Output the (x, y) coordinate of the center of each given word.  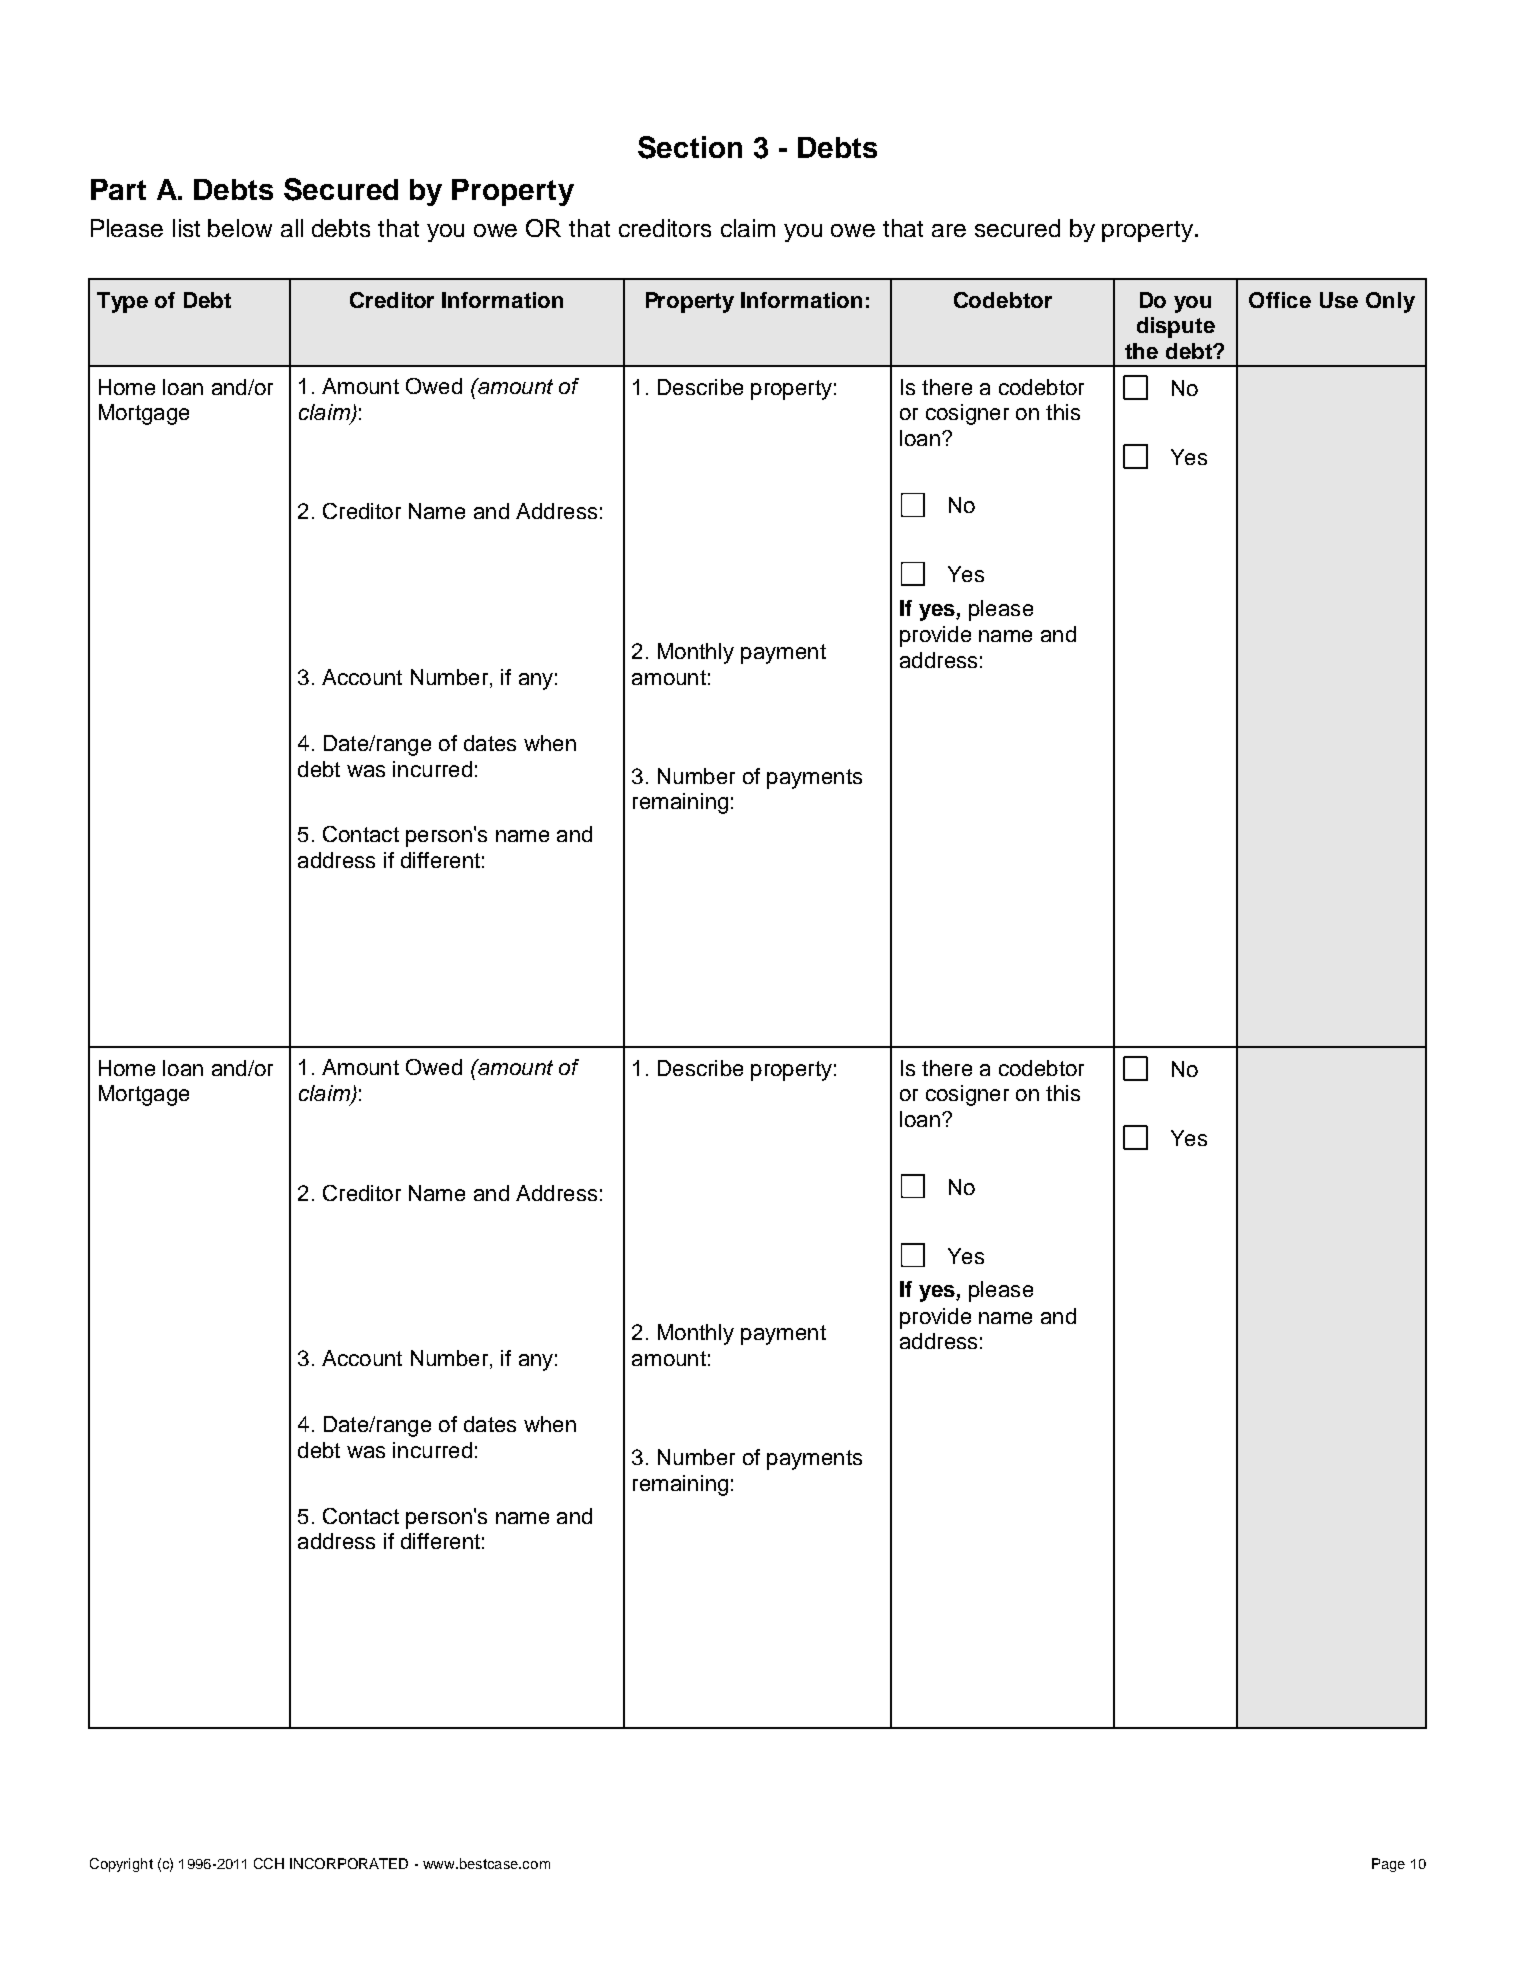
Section (690, 147)
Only (1390, 302)
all (292, 228)
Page (1388, 1865)
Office (1280, 300)
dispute (1176, 327)
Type (122, 302)
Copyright (121, 1865)
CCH (269, 1863)
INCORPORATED (349, 1863)
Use (1339, 300)
